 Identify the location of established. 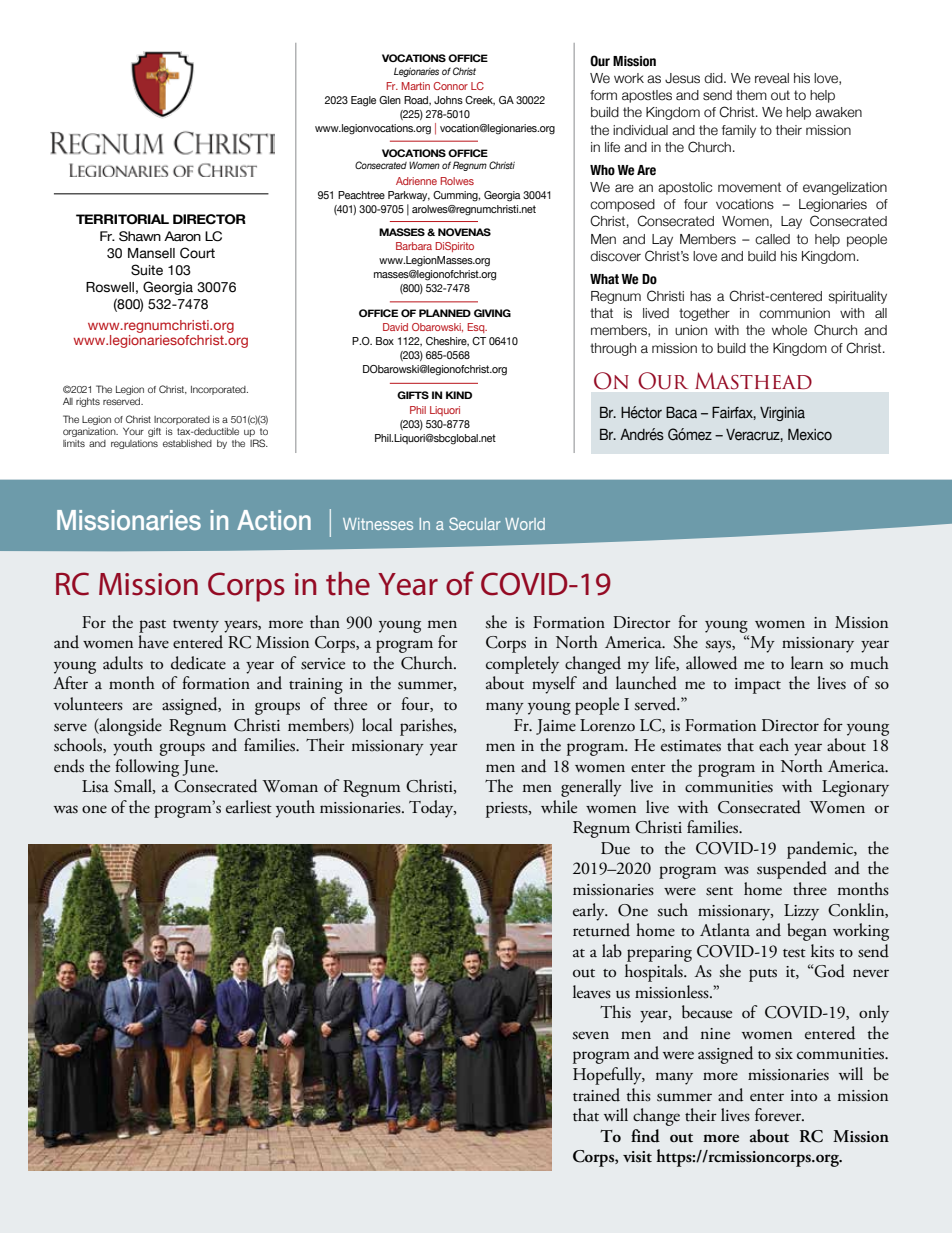
(187, 443).
